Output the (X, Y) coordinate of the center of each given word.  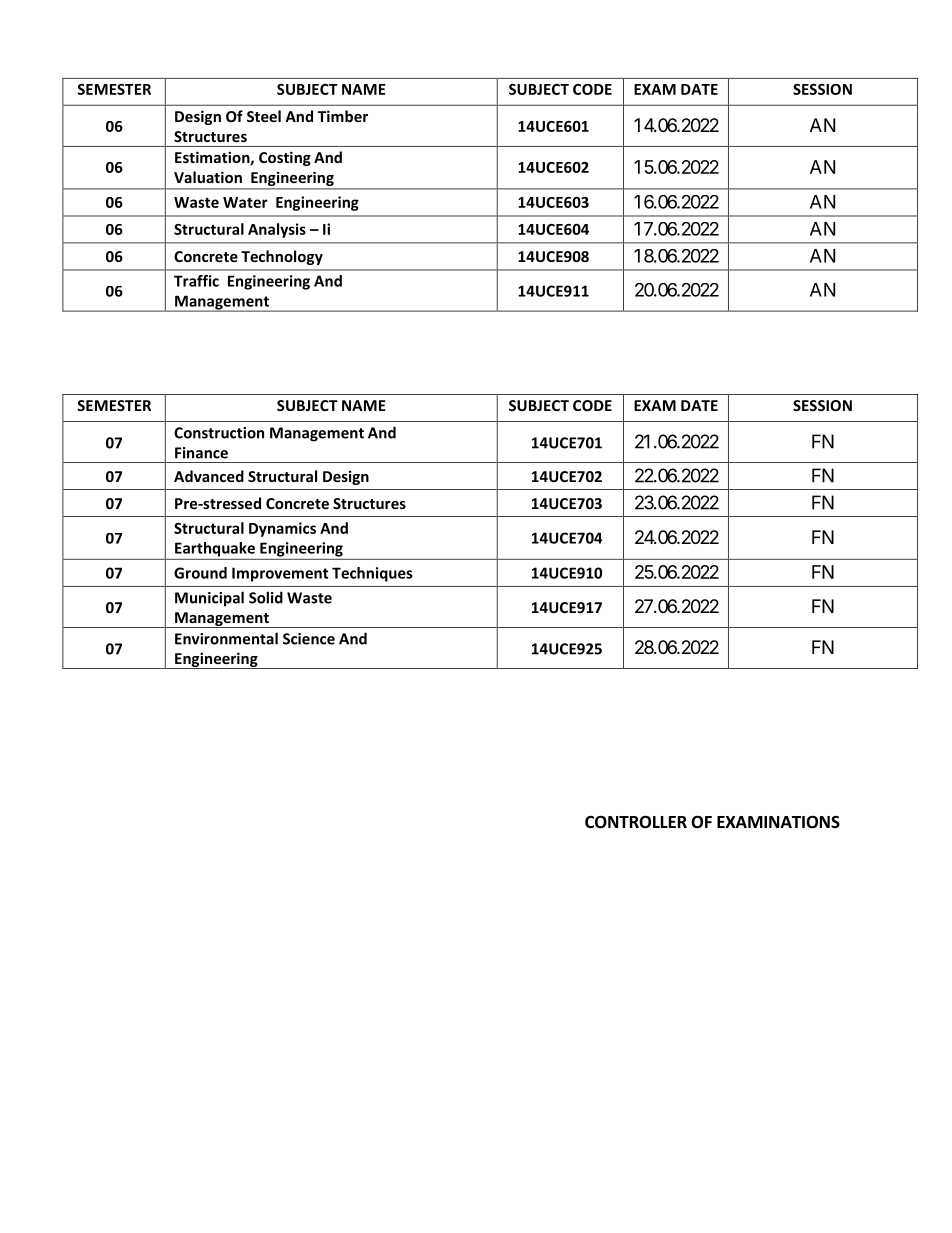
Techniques (372, 574)
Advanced (209, 476)
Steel (264, 116)
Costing (285, 158)
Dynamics (282, 529)
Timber (343, 116)
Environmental (226, 638)
